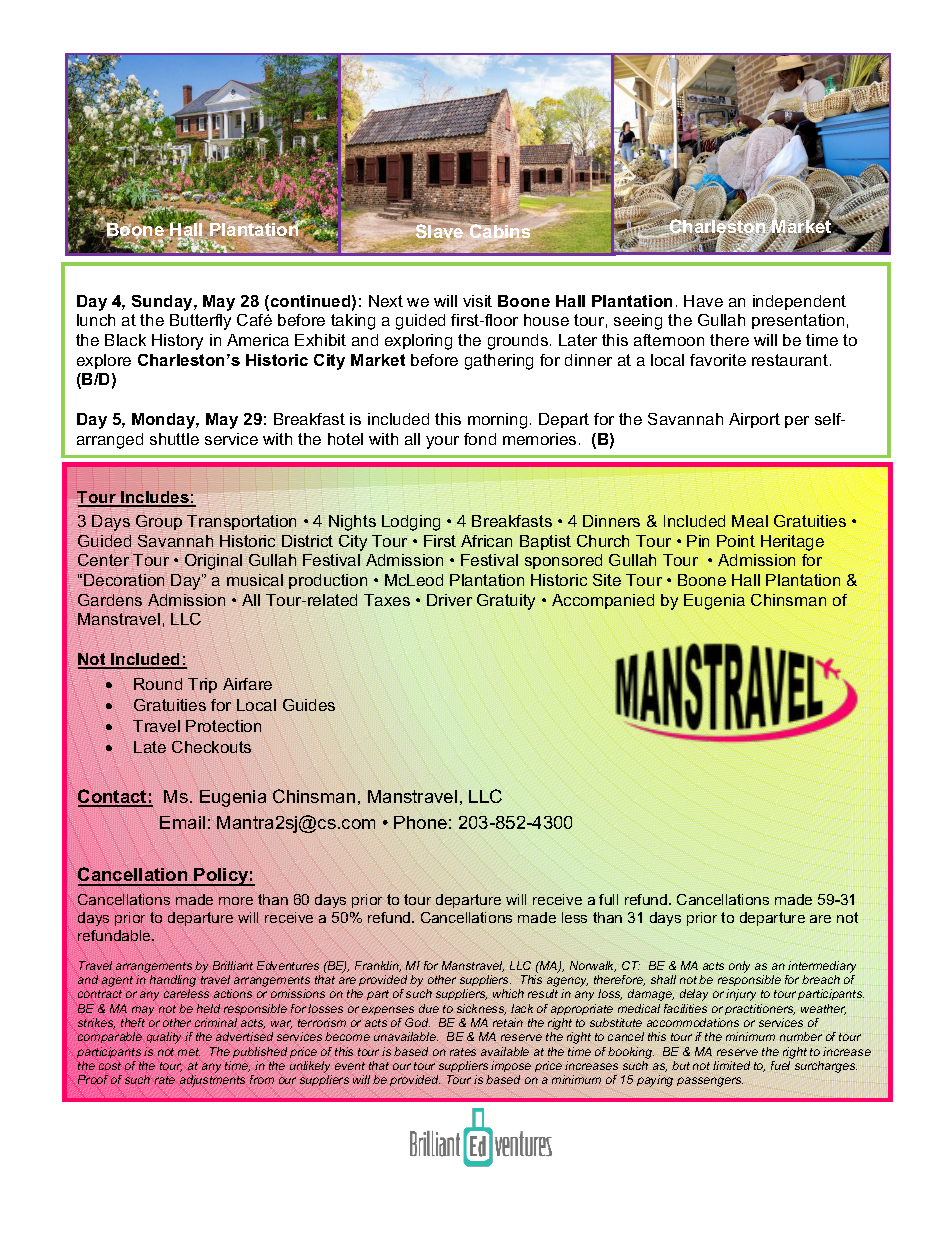  What do you see at coordinates (163, 303) in the screenshot?
I see `Sunday` at bounding box center [163, 303].
